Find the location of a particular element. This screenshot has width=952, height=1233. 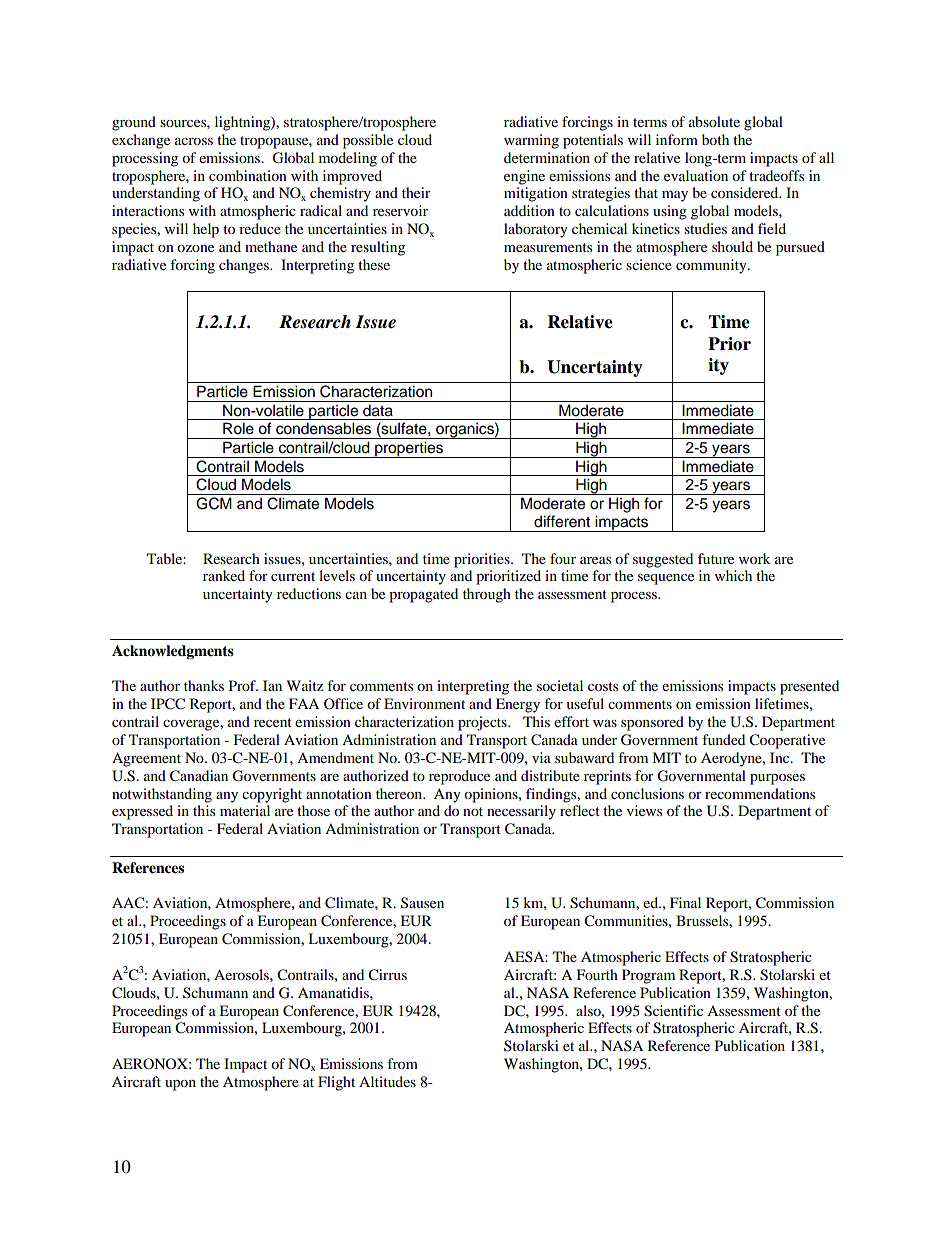

warming is located at coordinates (531, 141).
